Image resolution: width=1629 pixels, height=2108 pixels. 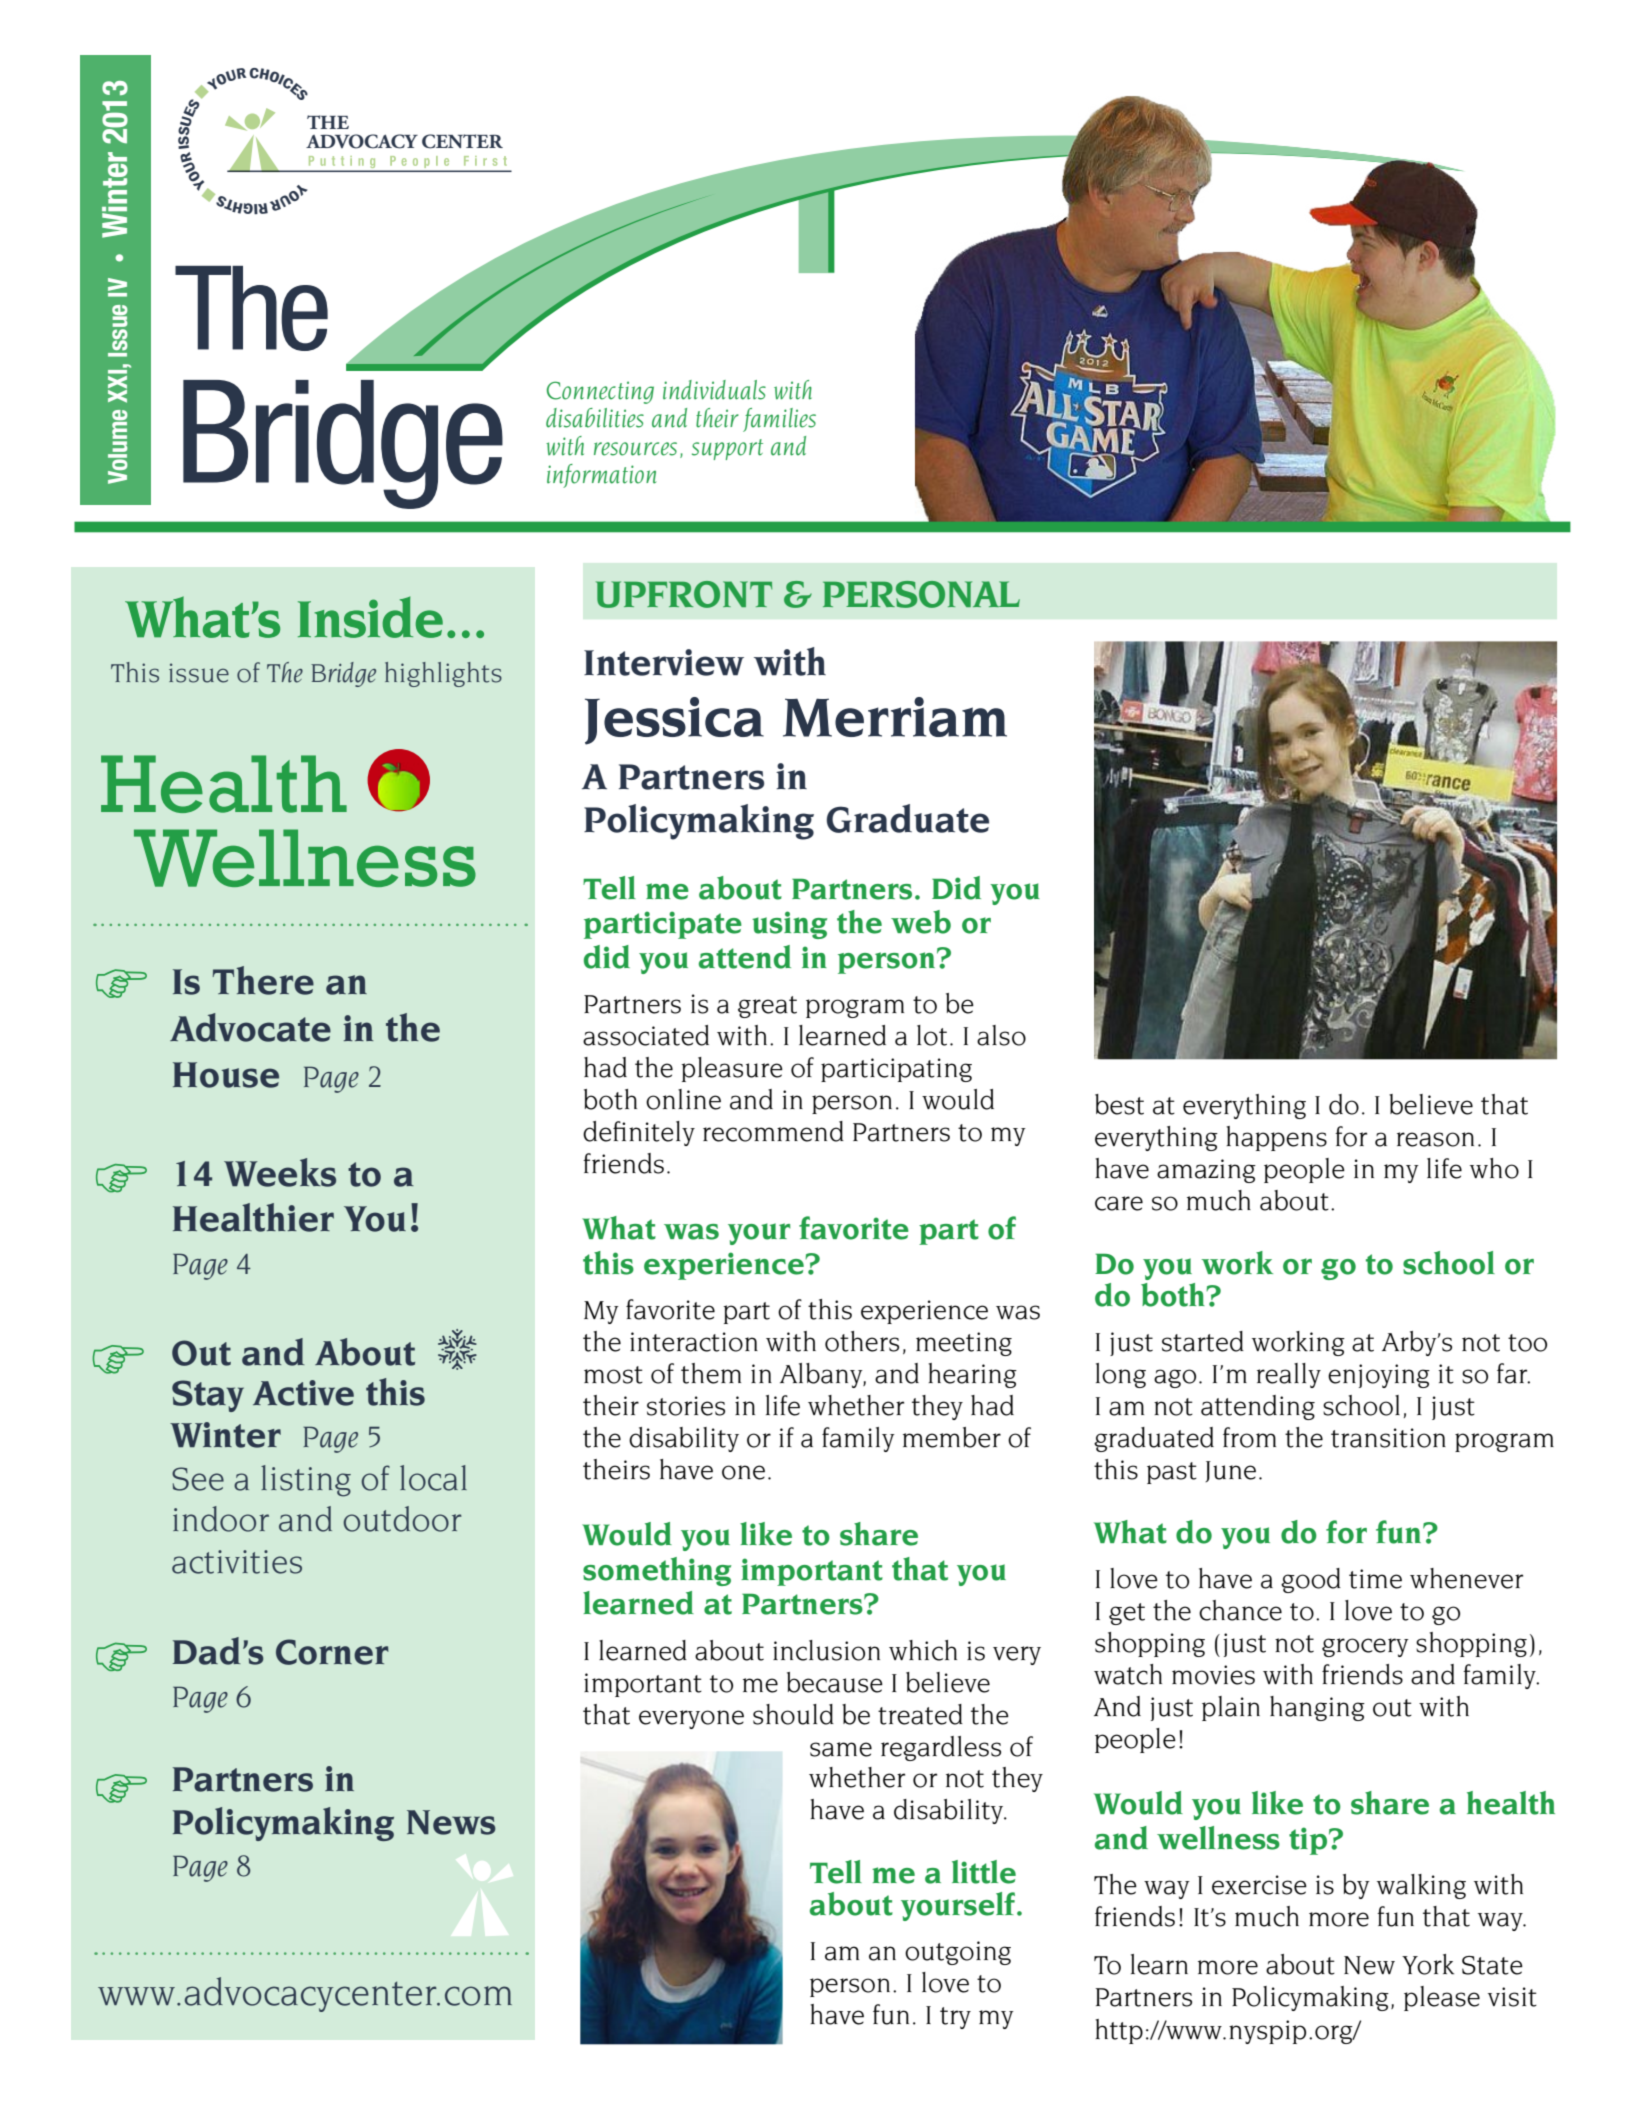 I want to click on web, so click(x=921, y=922).
